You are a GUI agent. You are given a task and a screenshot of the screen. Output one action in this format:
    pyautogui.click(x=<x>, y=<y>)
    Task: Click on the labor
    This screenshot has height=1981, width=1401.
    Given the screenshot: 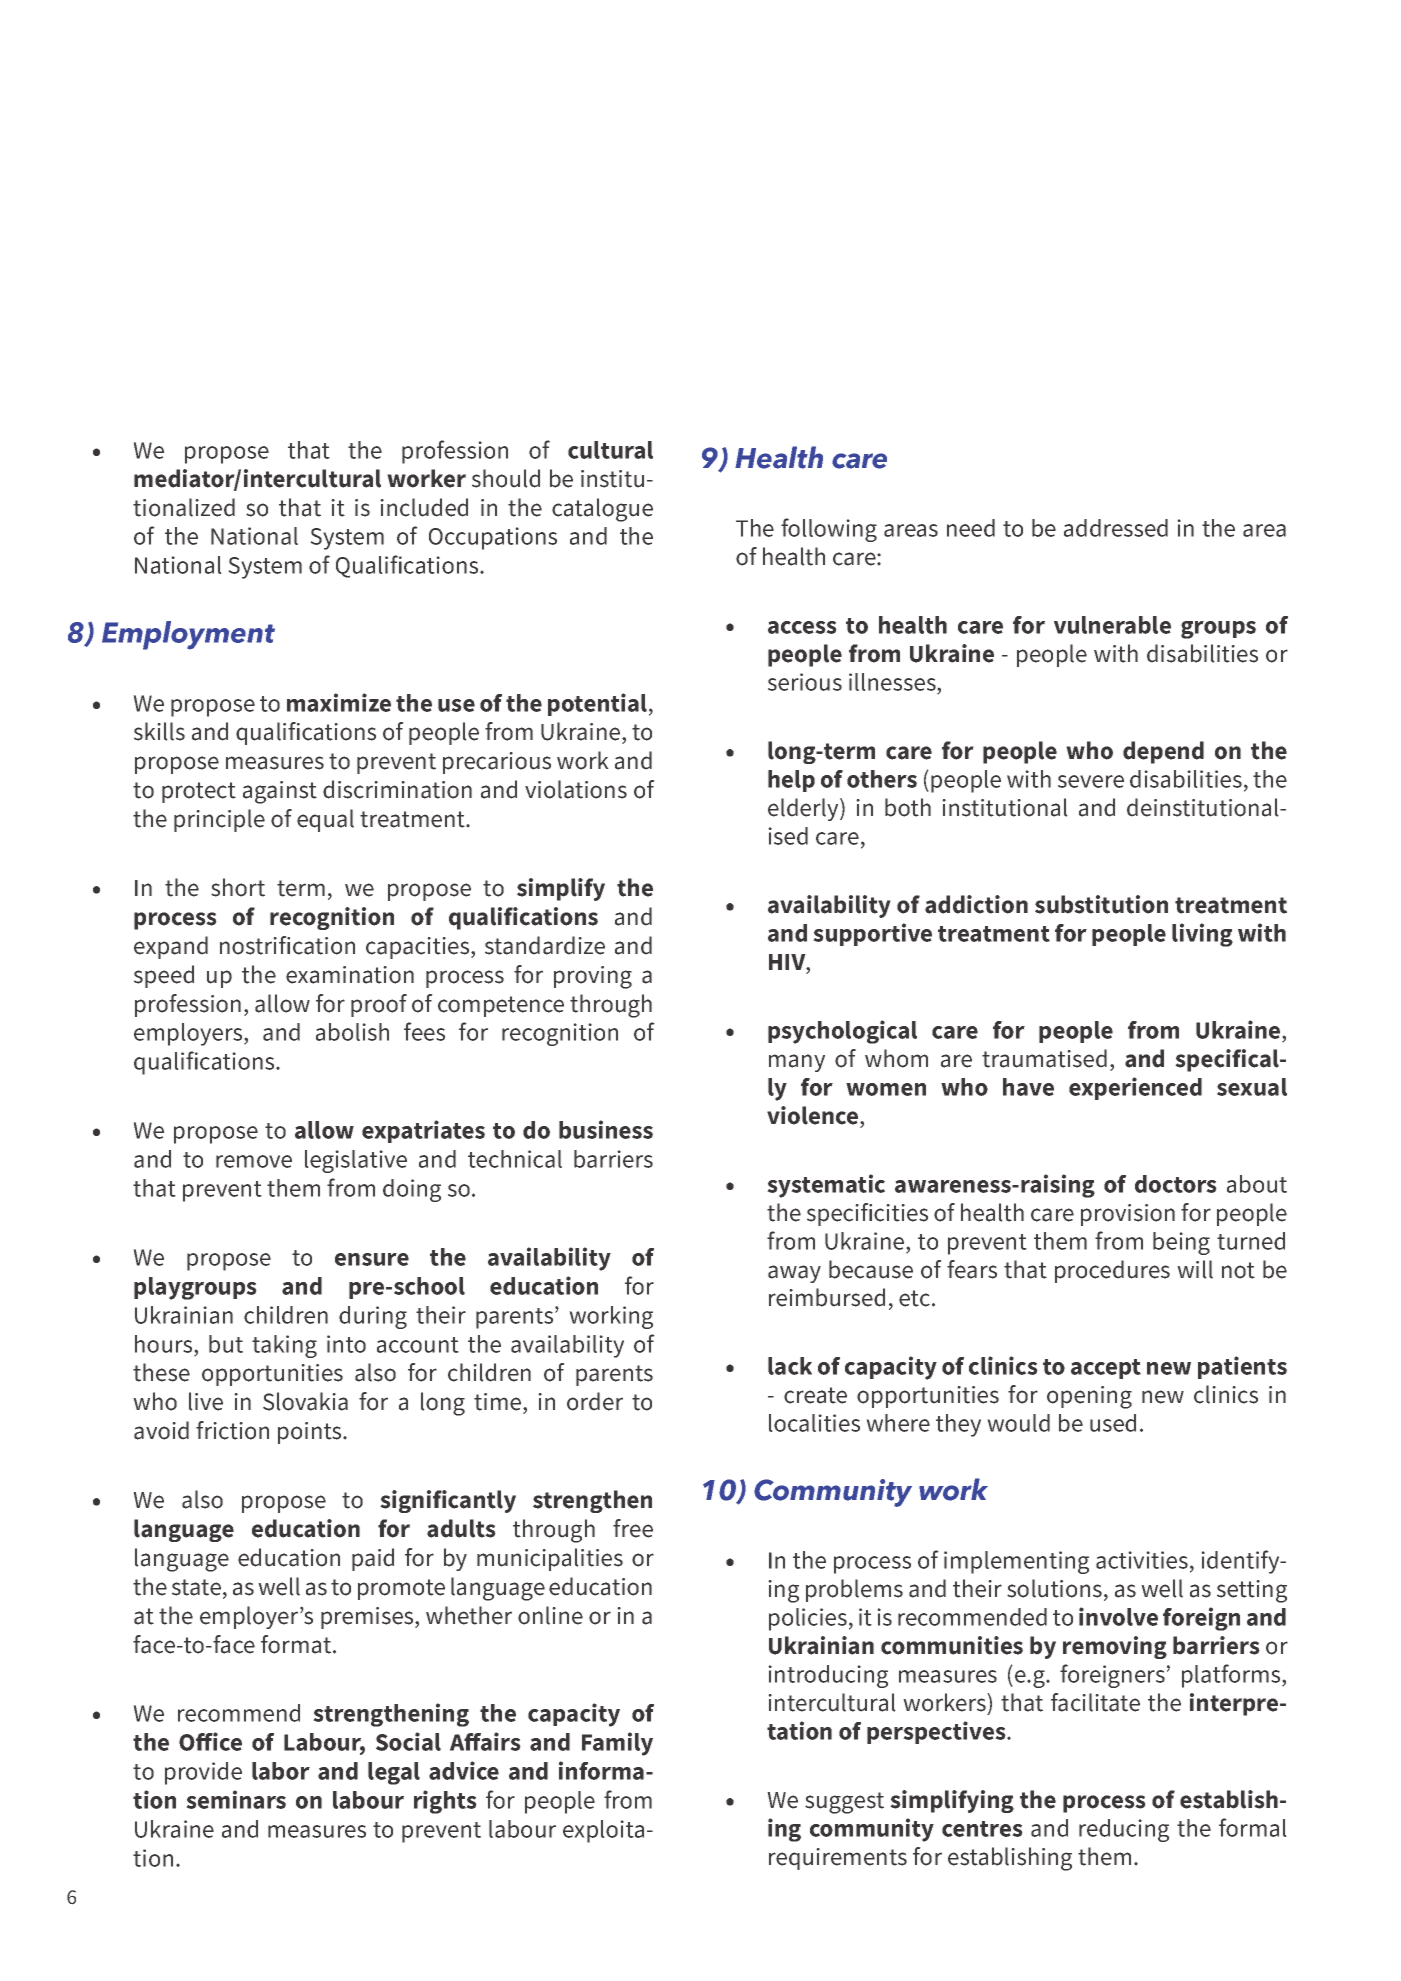 What is the action you would take?
    pyautogui.click(x=281, y=1771)
